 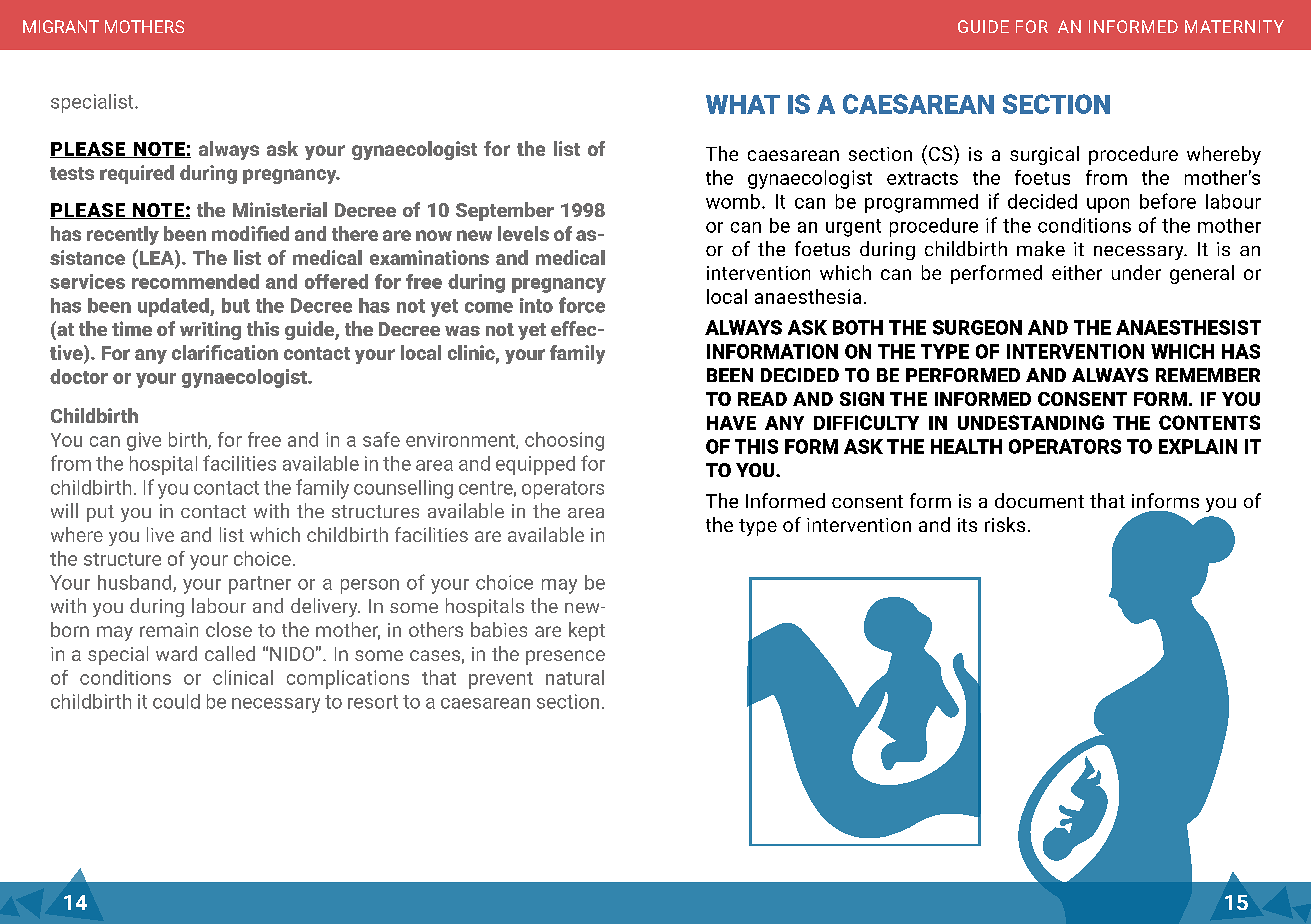 I want to click on MIGRANT, so click(x=61, y=26).
